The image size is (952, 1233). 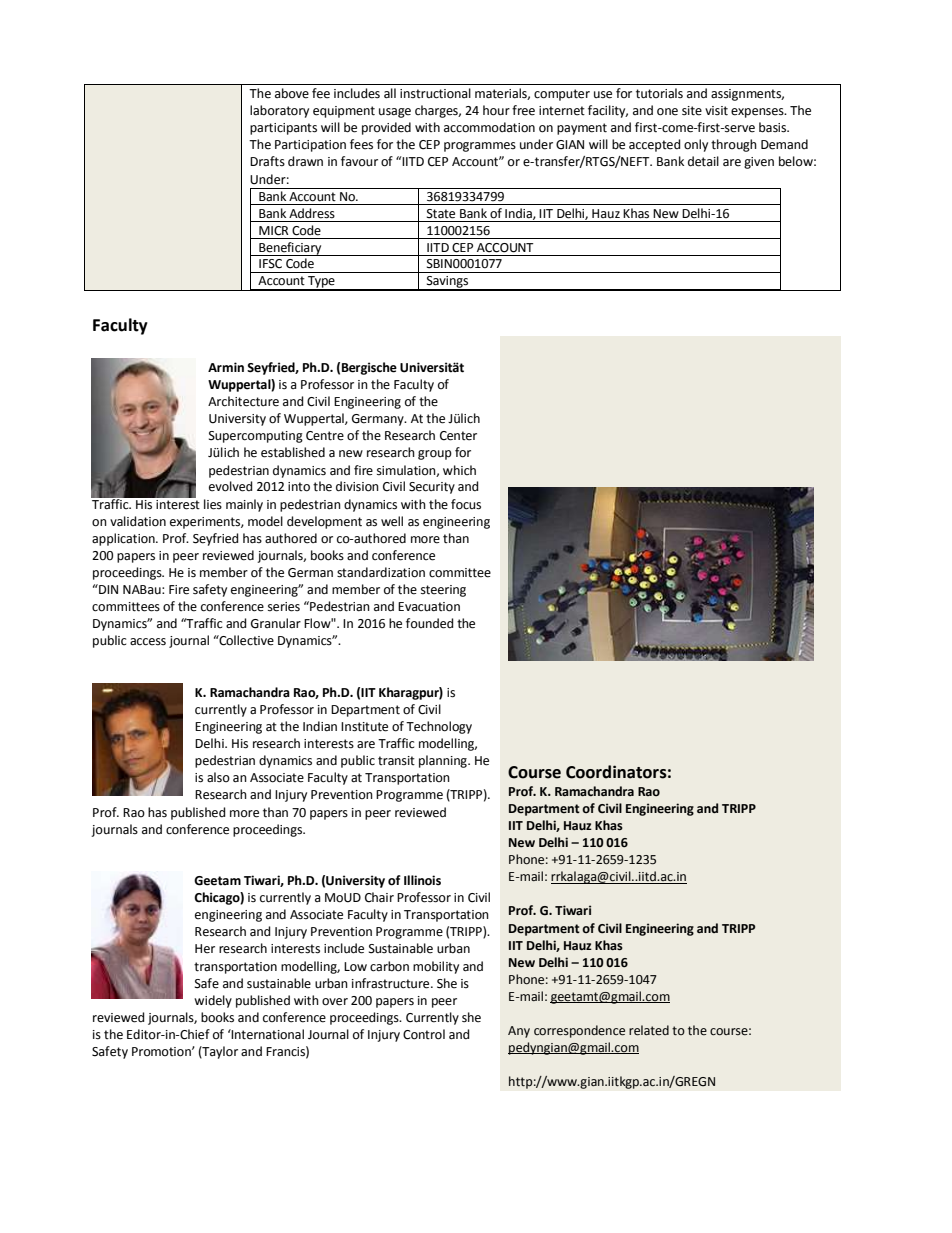 I want to click on lies, so click(x=213, y=504).
